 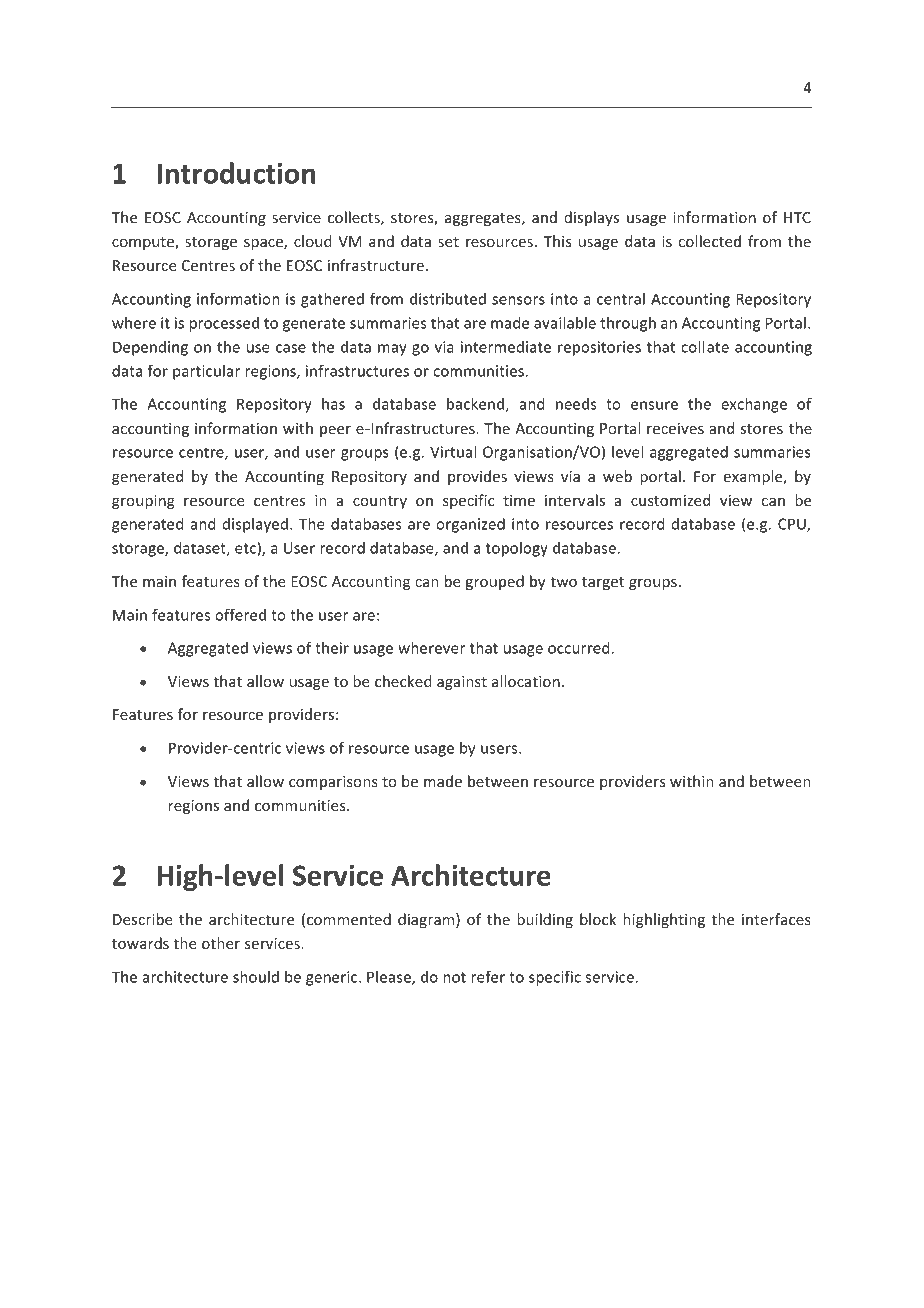 I want to click on Introduction, so click(x=236, y=173).
